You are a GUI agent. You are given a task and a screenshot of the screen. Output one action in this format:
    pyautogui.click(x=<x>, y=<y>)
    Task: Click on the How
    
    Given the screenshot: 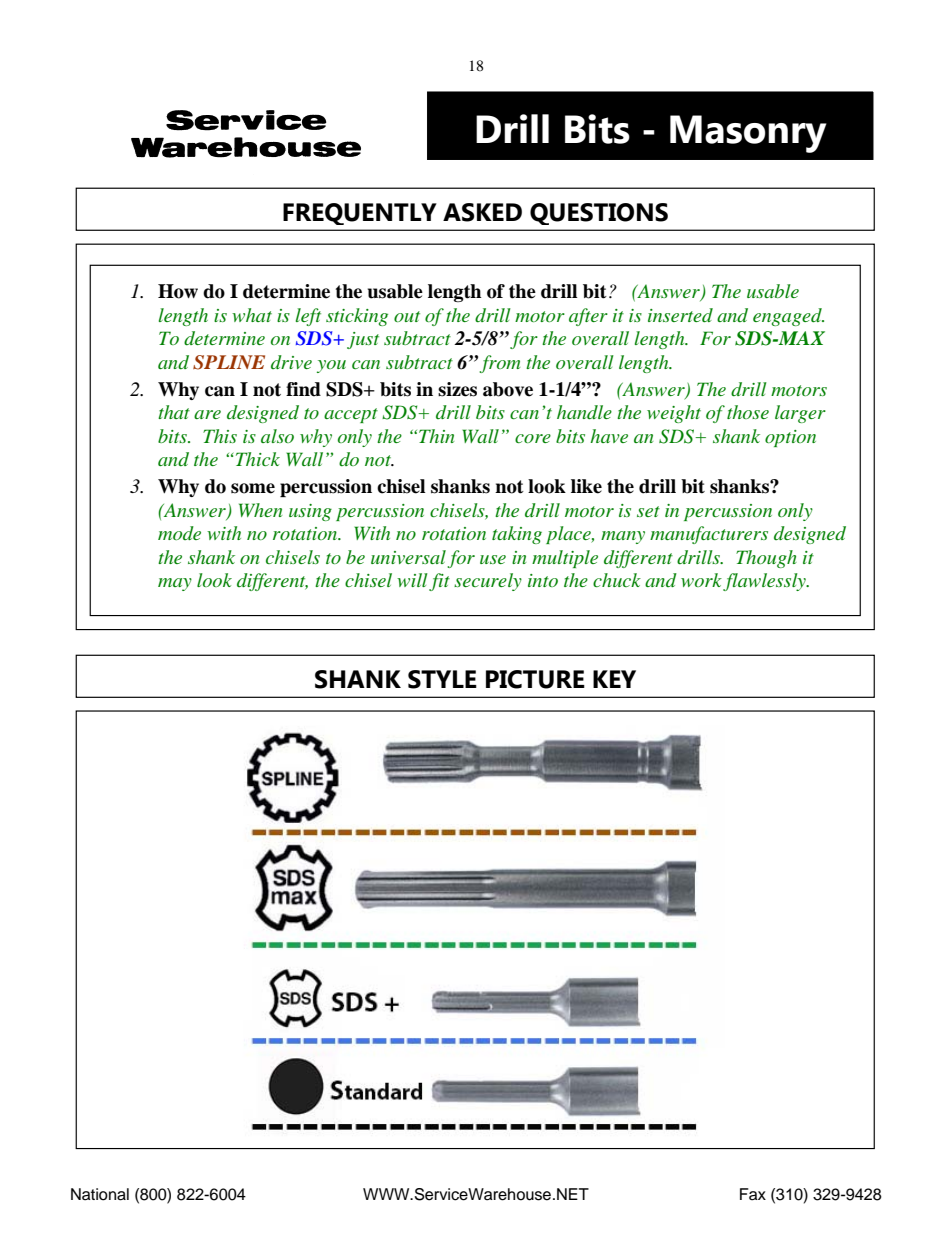 What is the action you would take?
    pyautogui.click(x=178, y=291)
